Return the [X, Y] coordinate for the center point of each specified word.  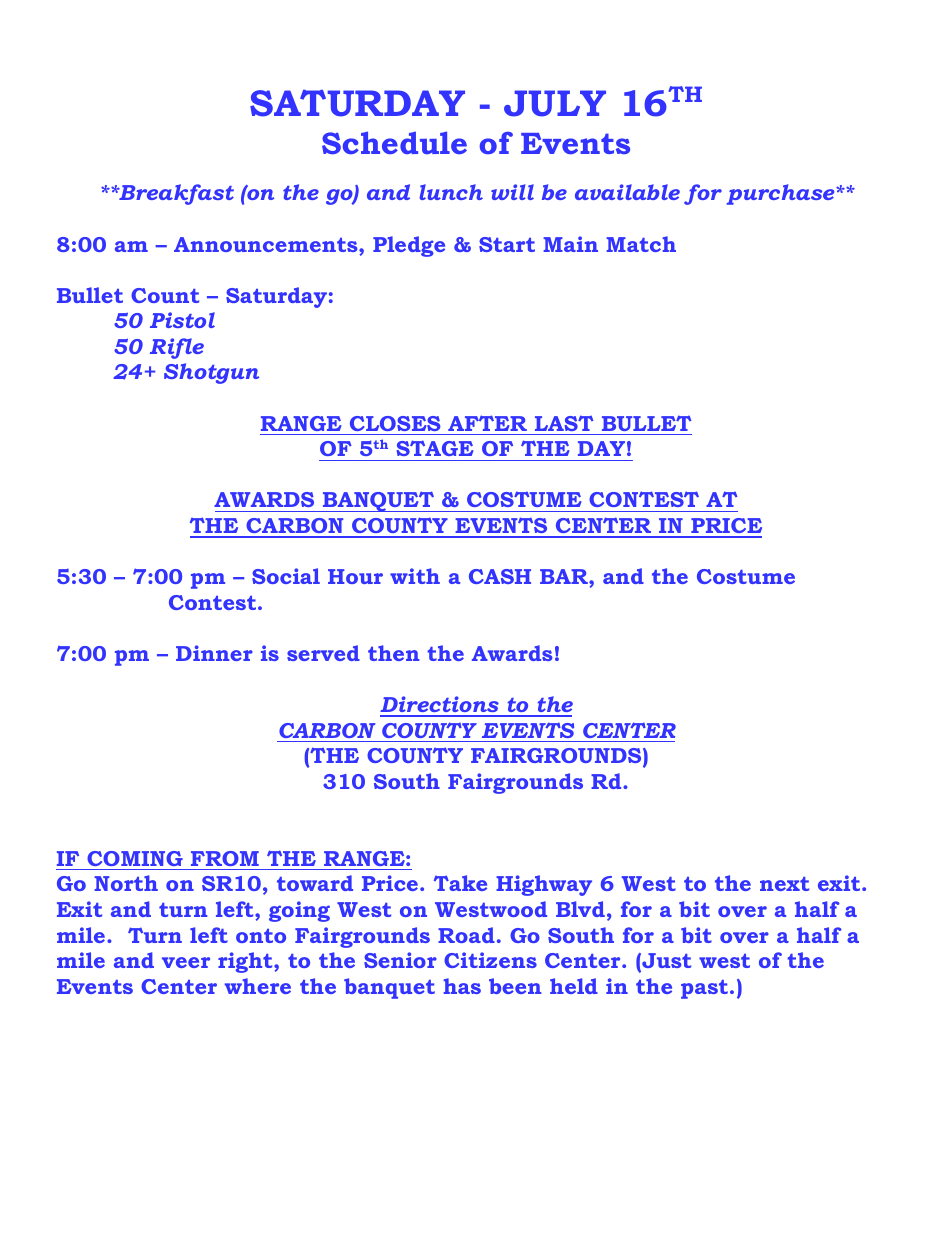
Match [641, 244]
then [393, 653]
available [627, 192]
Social [286, 576]
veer [186, 962]
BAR [565, 576]
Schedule [394, 142]
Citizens [490, 960]
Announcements [267, 244]
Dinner [214, 653]
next [784, 884]
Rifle [177, 348]
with [415, 576]
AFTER [487, 423]
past [704, 989]
